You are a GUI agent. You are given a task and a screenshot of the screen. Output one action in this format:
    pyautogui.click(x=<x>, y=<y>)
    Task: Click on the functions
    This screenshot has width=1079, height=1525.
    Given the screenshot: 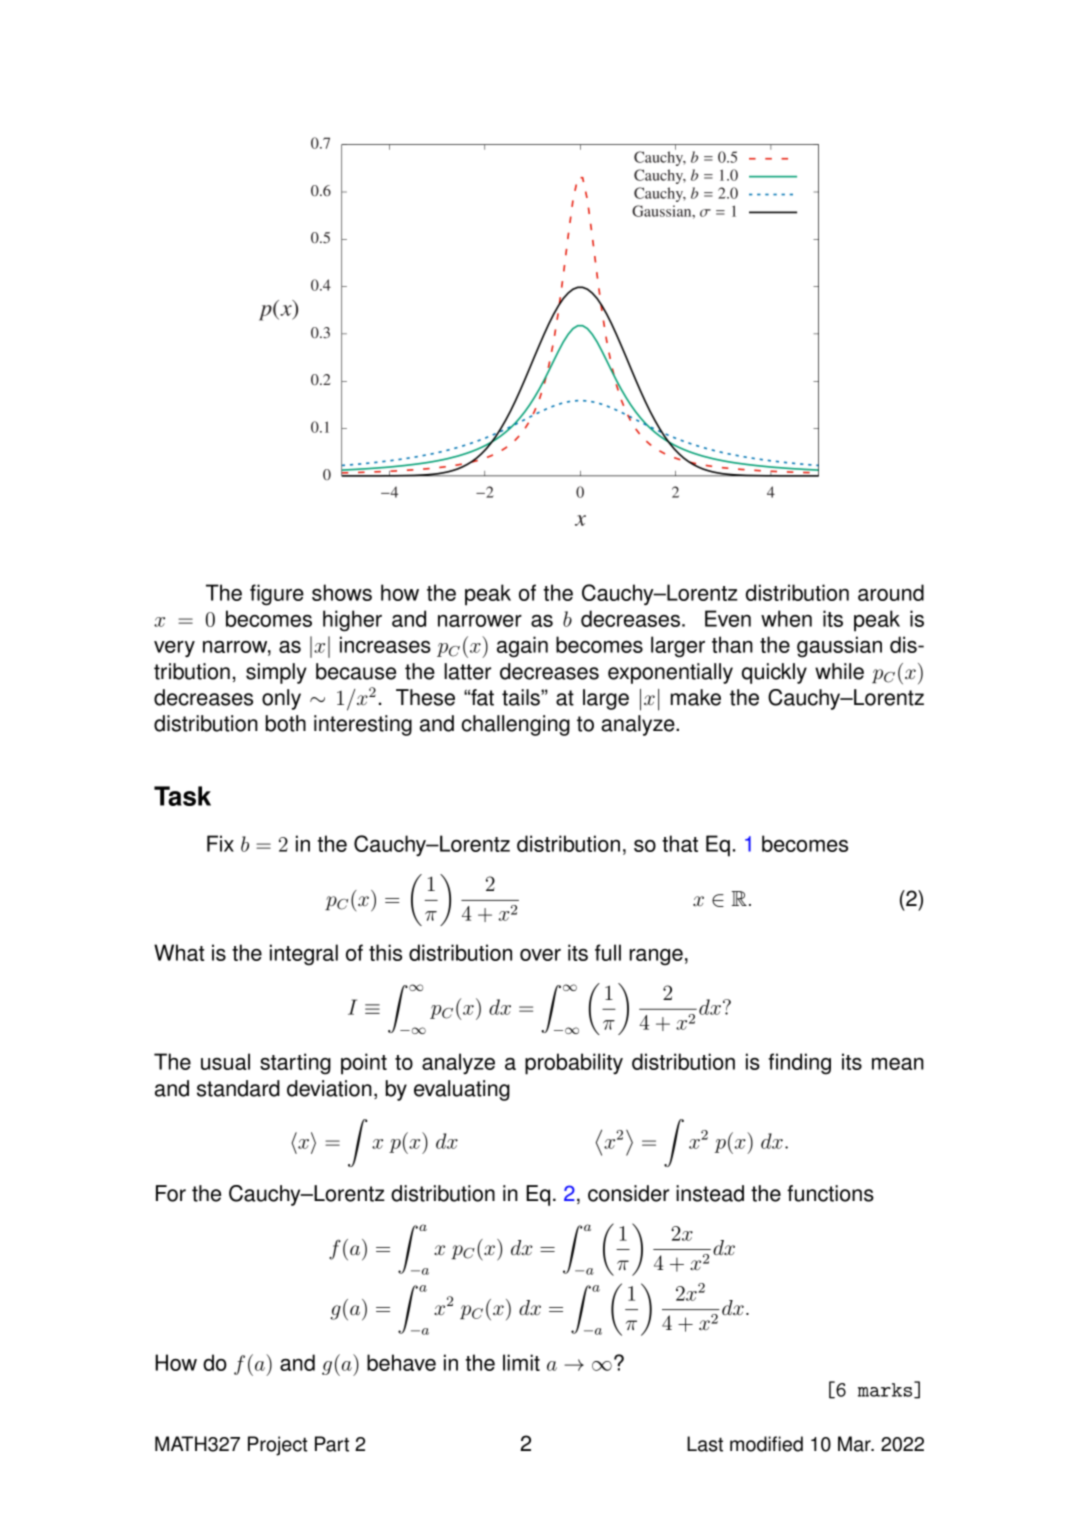 What is the action you would take?
    pyautogui.click(x=830, y=1193)
